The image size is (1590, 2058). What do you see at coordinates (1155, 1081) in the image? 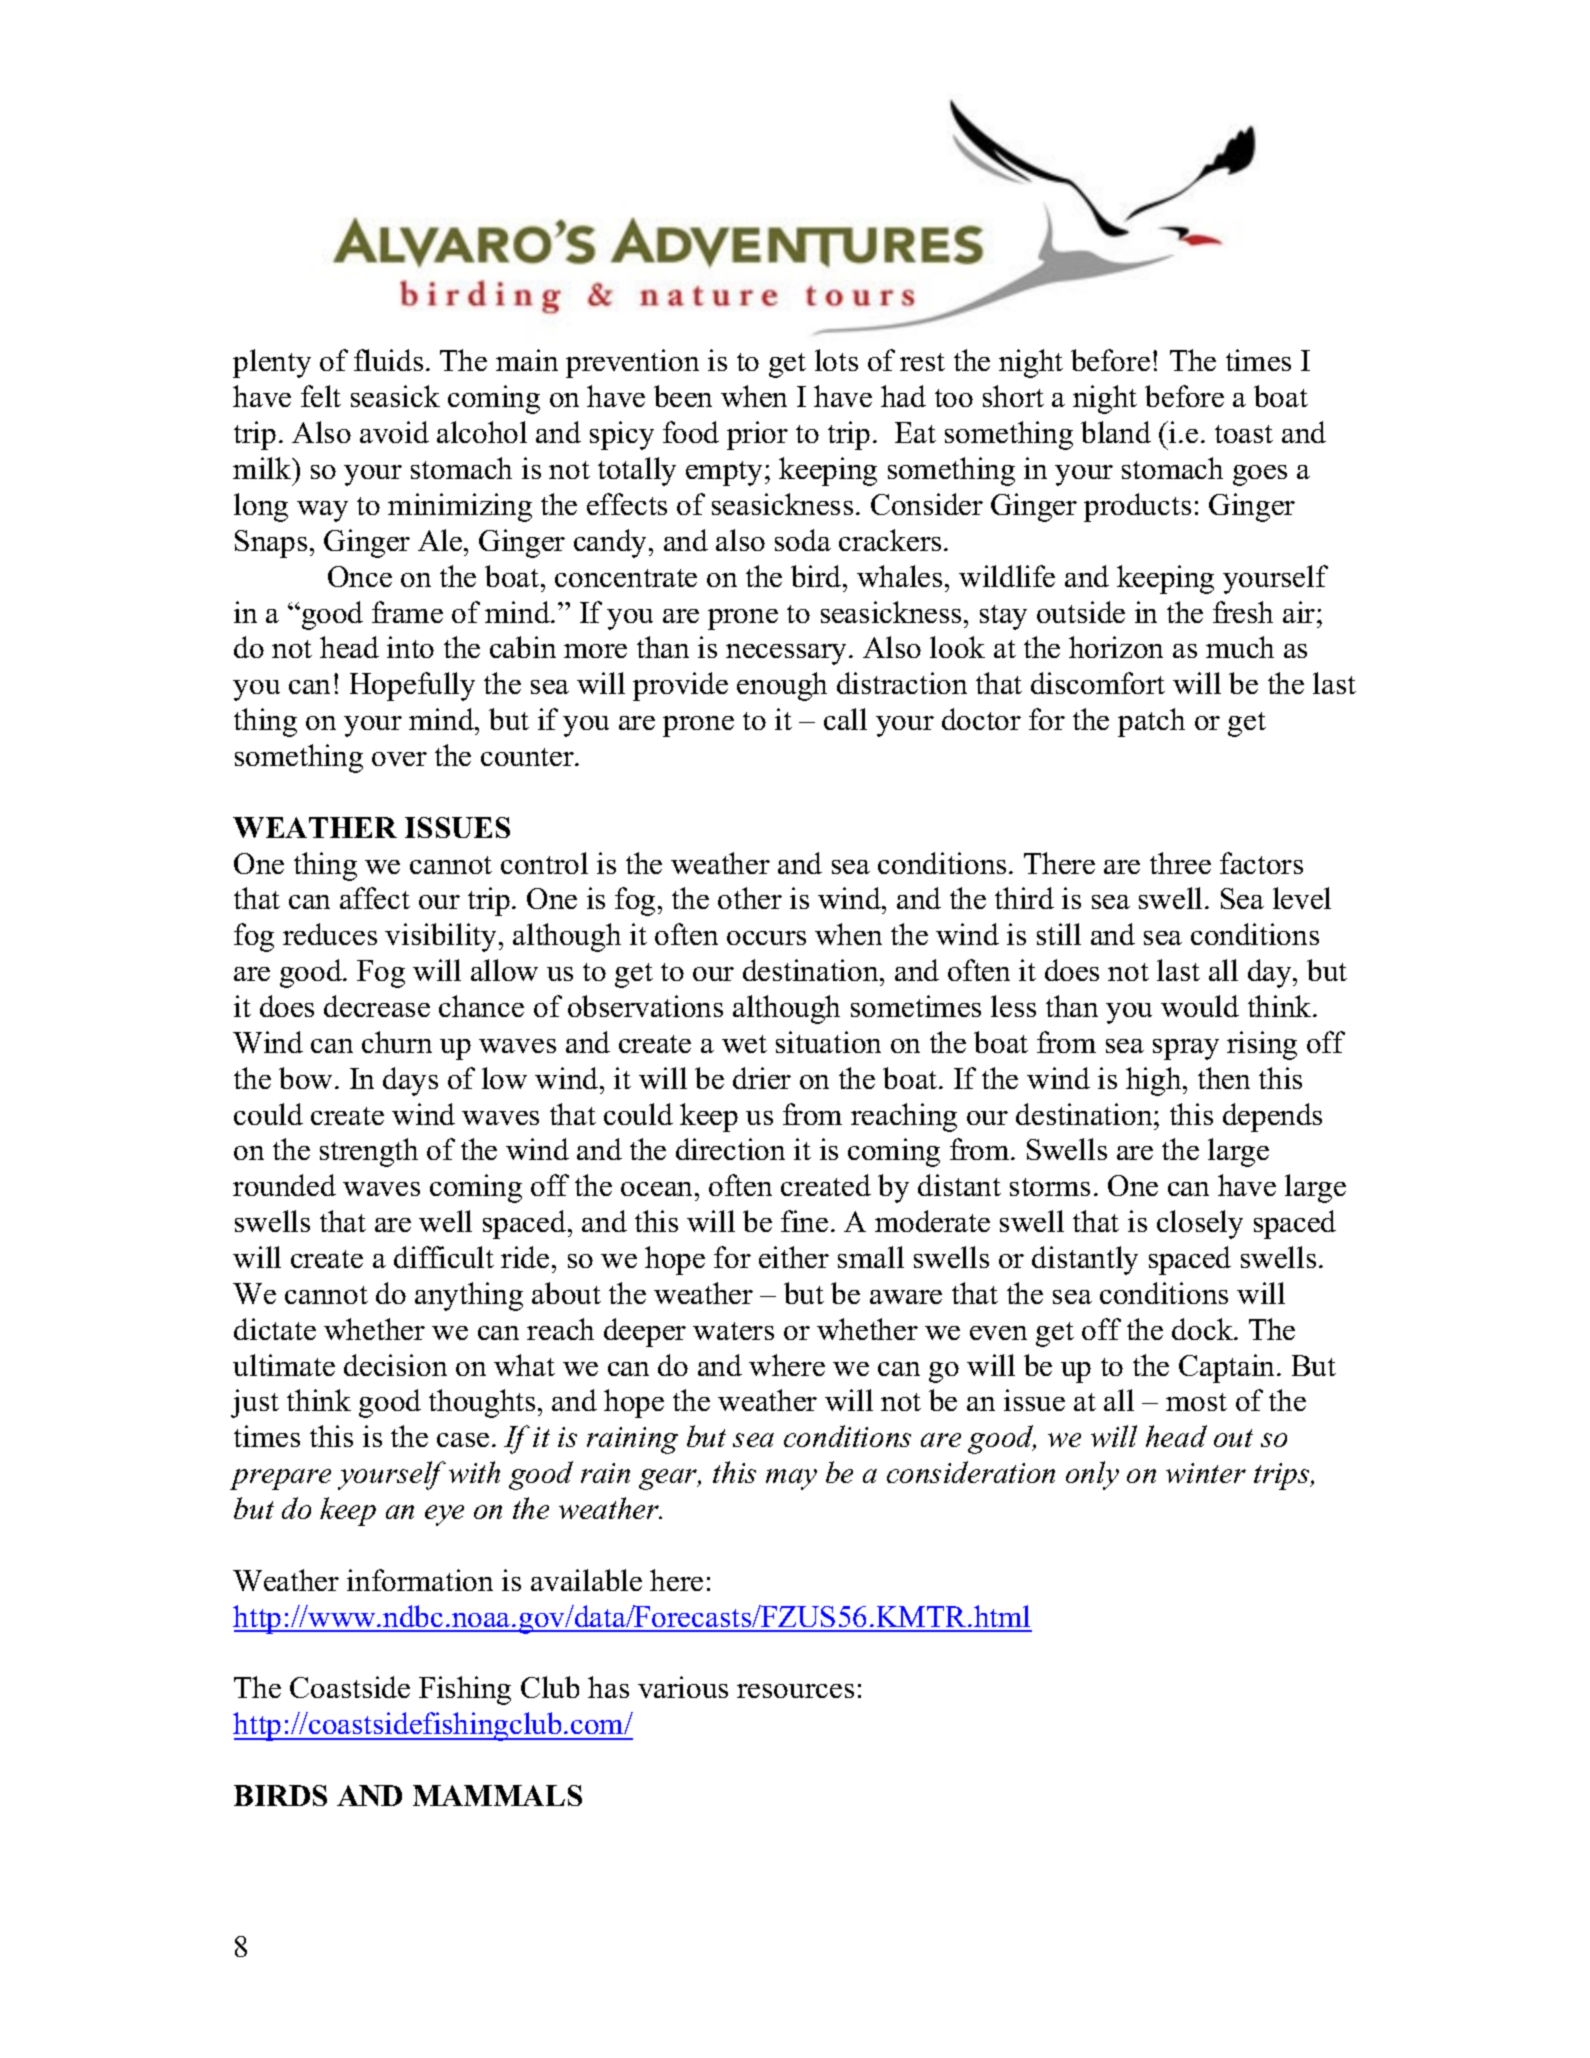
I see `high` at bounding box center [1155, 1081].
